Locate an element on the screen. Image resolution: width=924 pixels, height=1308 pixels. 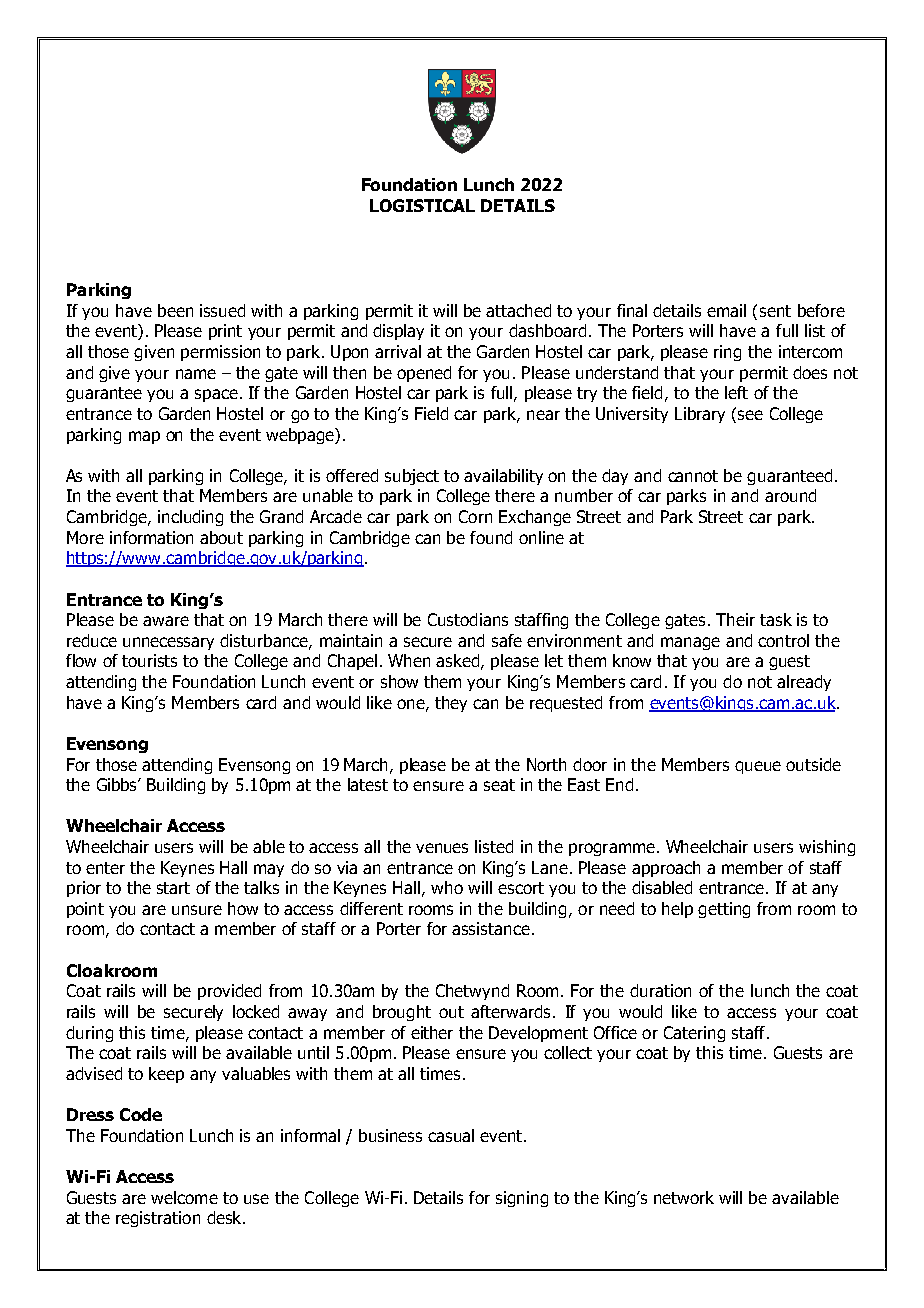
enter is located at coordinates (105, 868).
